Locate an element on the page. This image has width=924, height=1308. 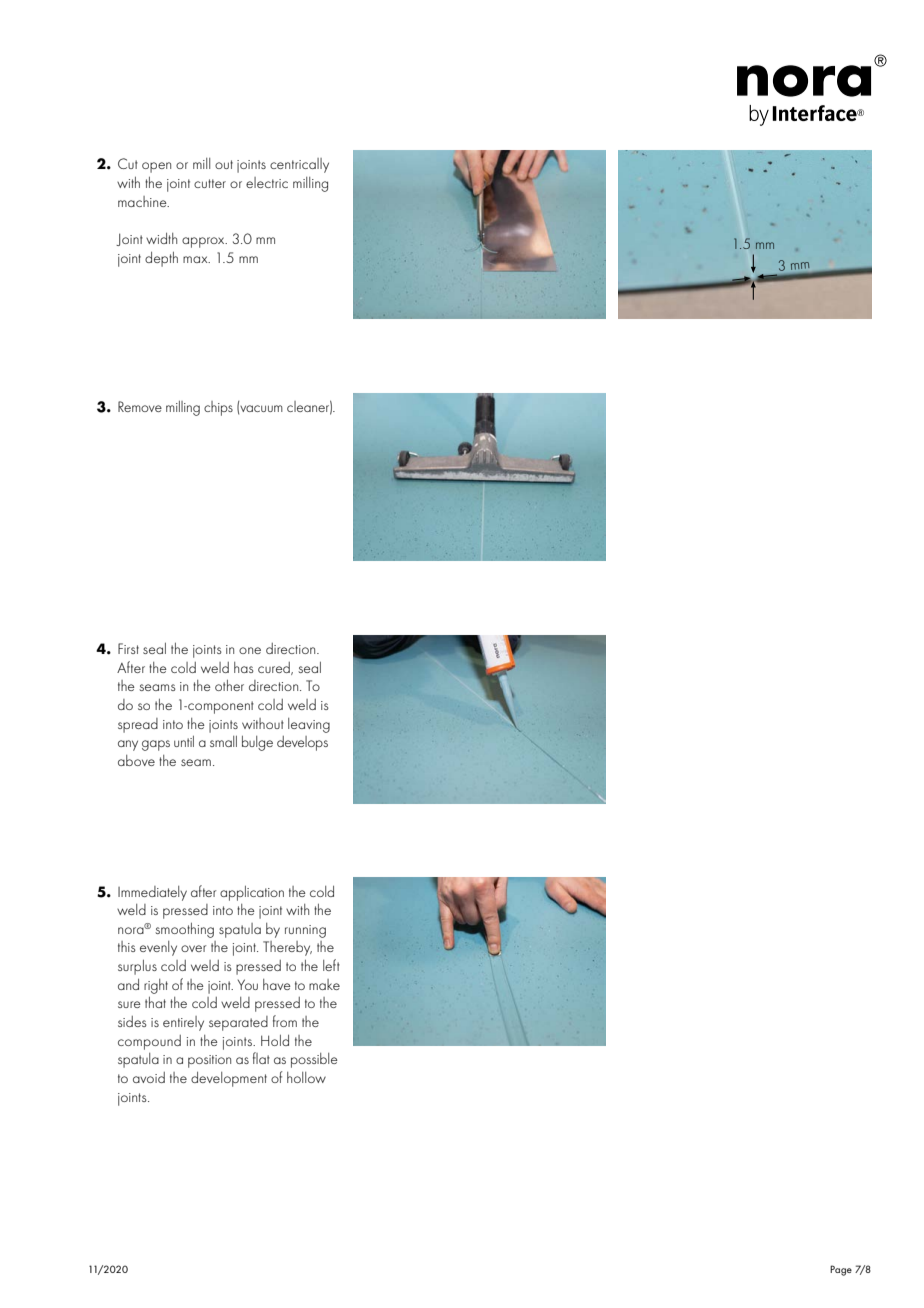
approx is located at coordinates (204, 242).
